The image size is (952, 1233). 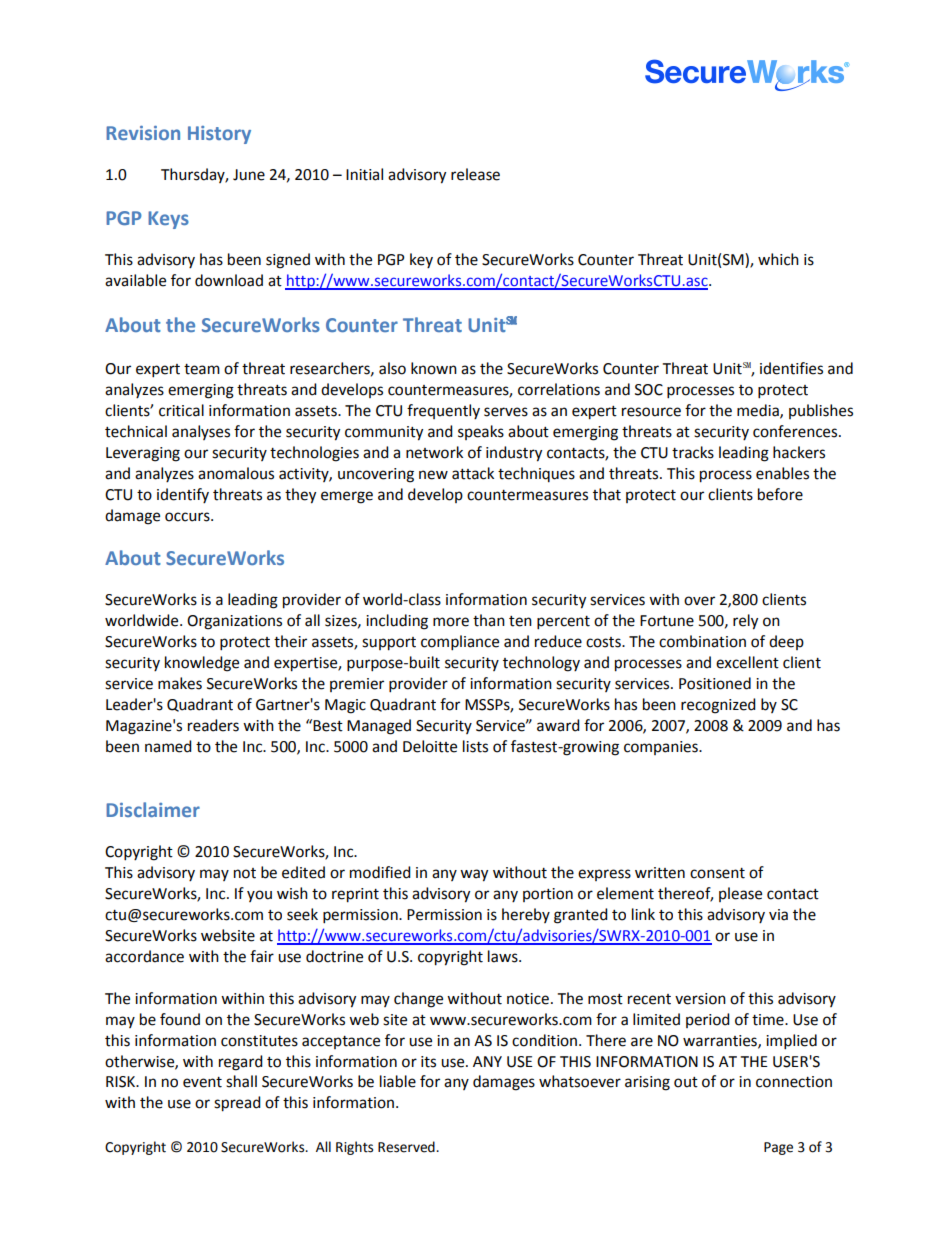 I want to click on team, so click(x=202, y=369).
